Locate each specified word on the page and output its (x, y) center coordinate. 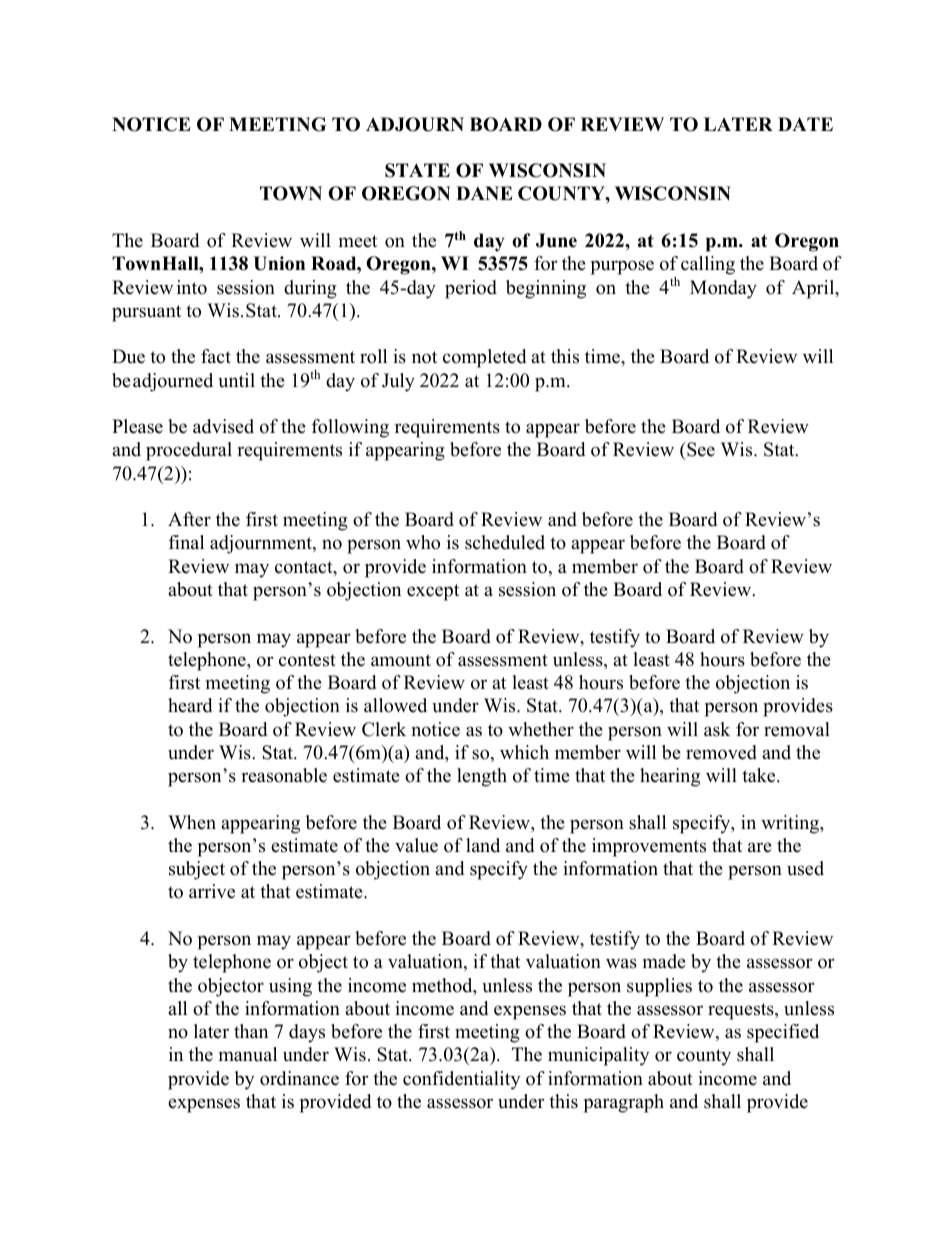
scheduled (505, 542)
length (482, 777)
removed (721, 752)
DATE (805, 124)
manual (248, 1054)
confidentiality (461, 1080)
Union (279, 263)
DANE (484, 193)
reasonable (284, 775)
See (700, 451)
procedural (189, 451)
